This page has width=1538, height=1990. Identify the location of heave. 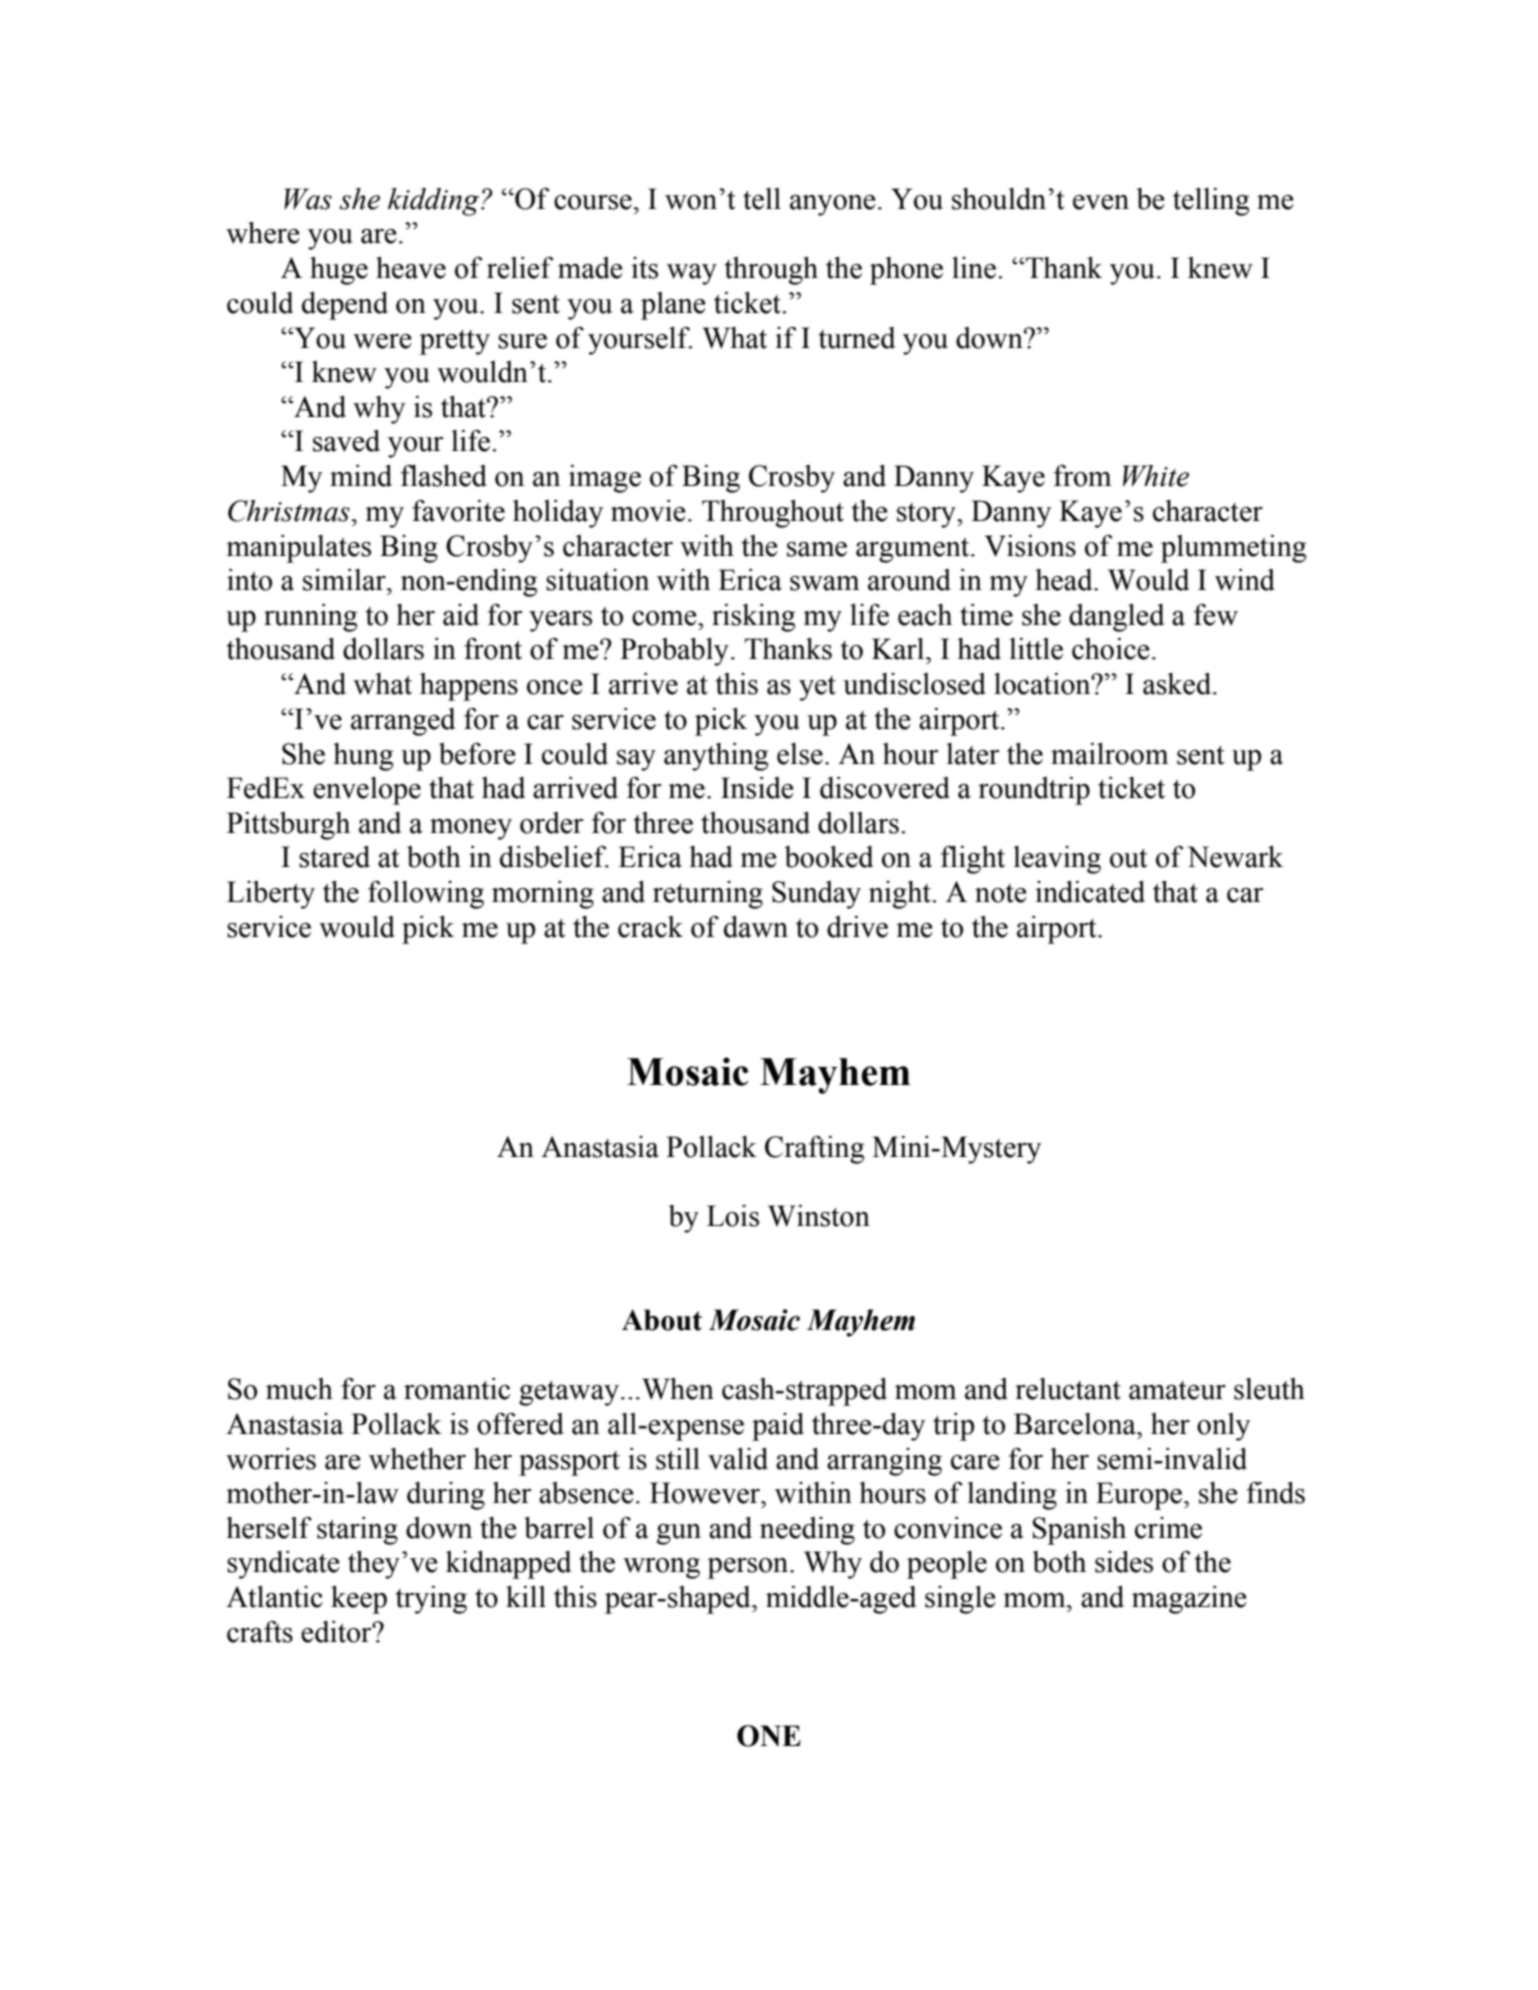
(411, 268).
